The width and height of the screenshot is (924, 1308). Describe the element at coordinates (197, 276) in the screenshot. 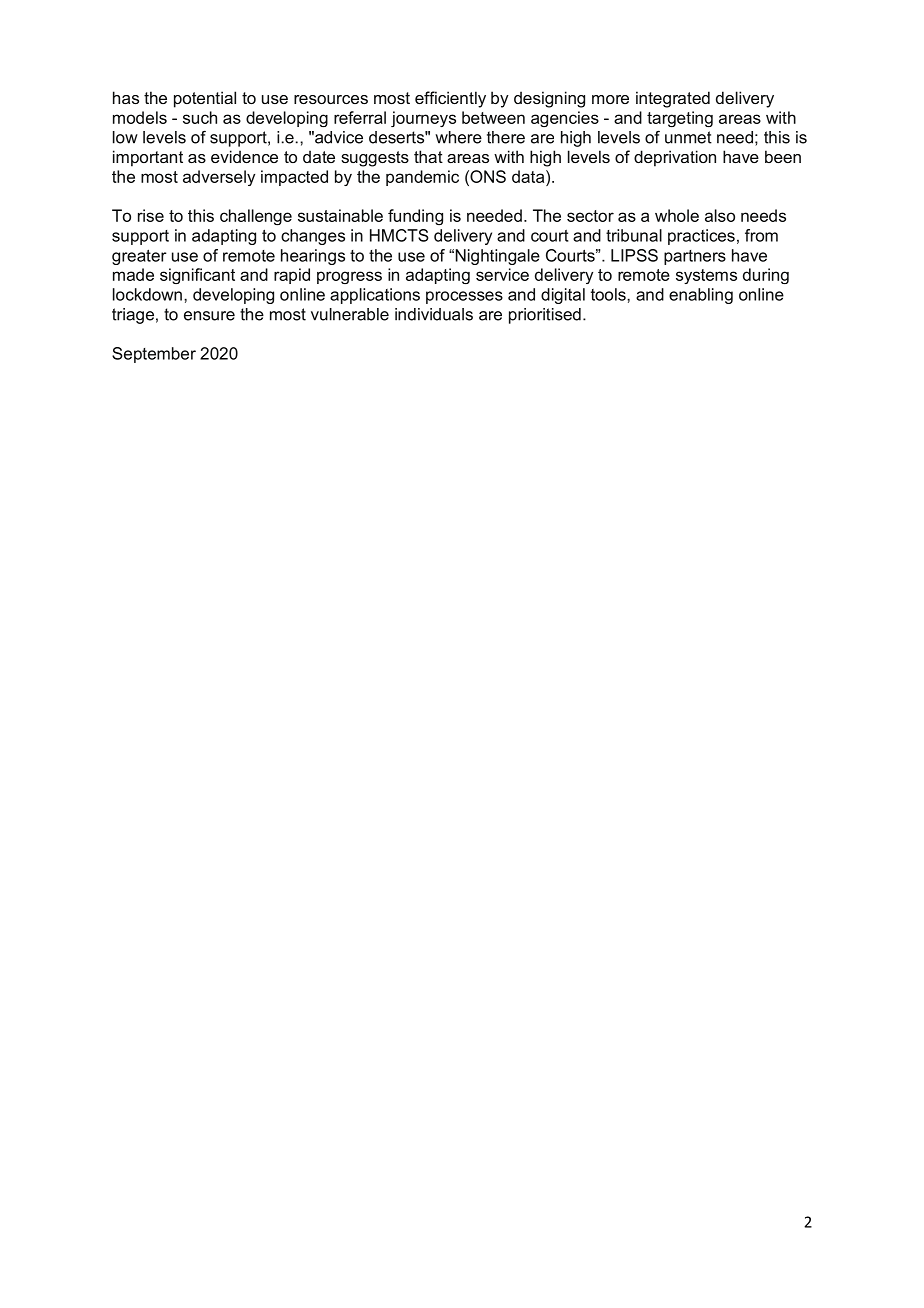

I see `significant` at that location.
